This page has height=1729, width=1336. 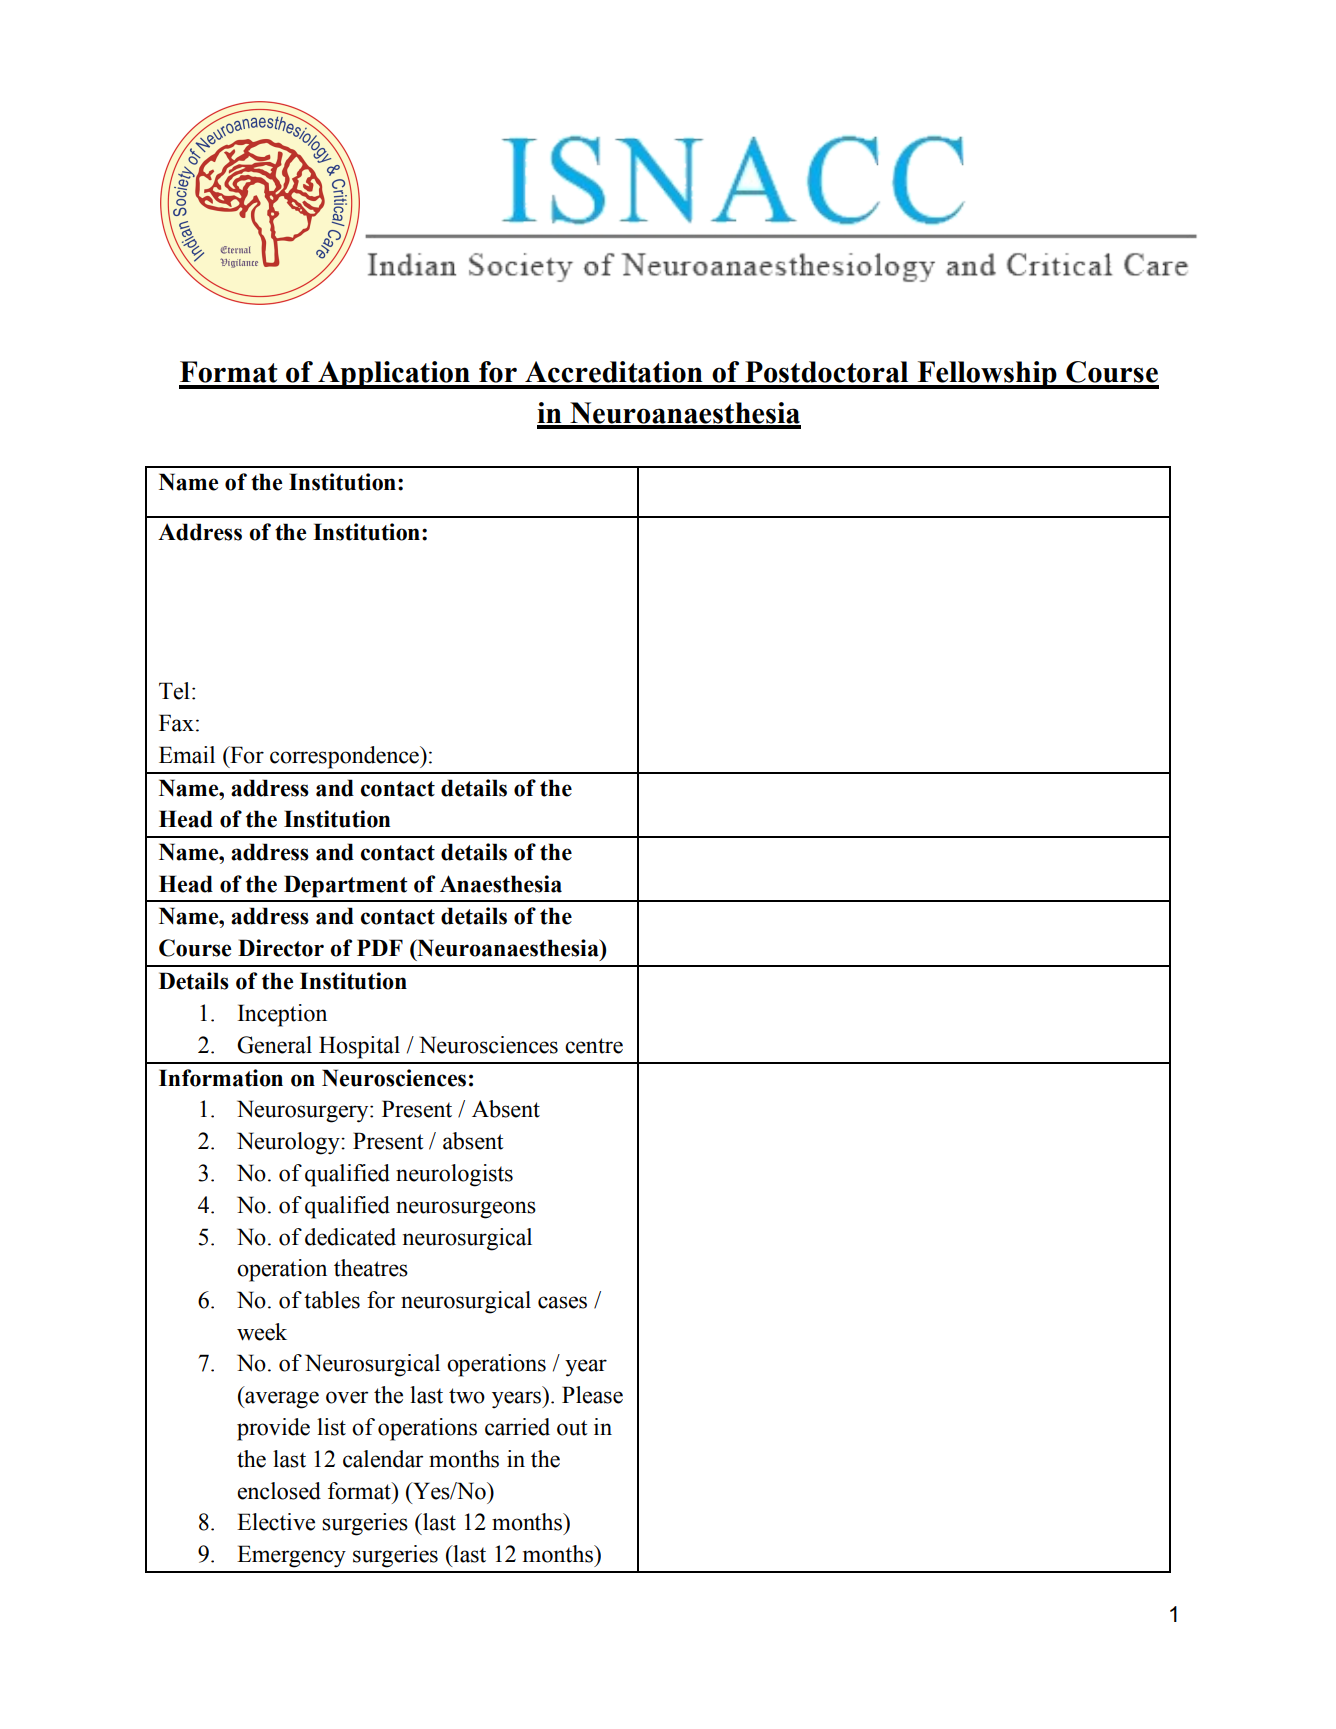 I want to click on PDF, so click(x=380, y=947).
